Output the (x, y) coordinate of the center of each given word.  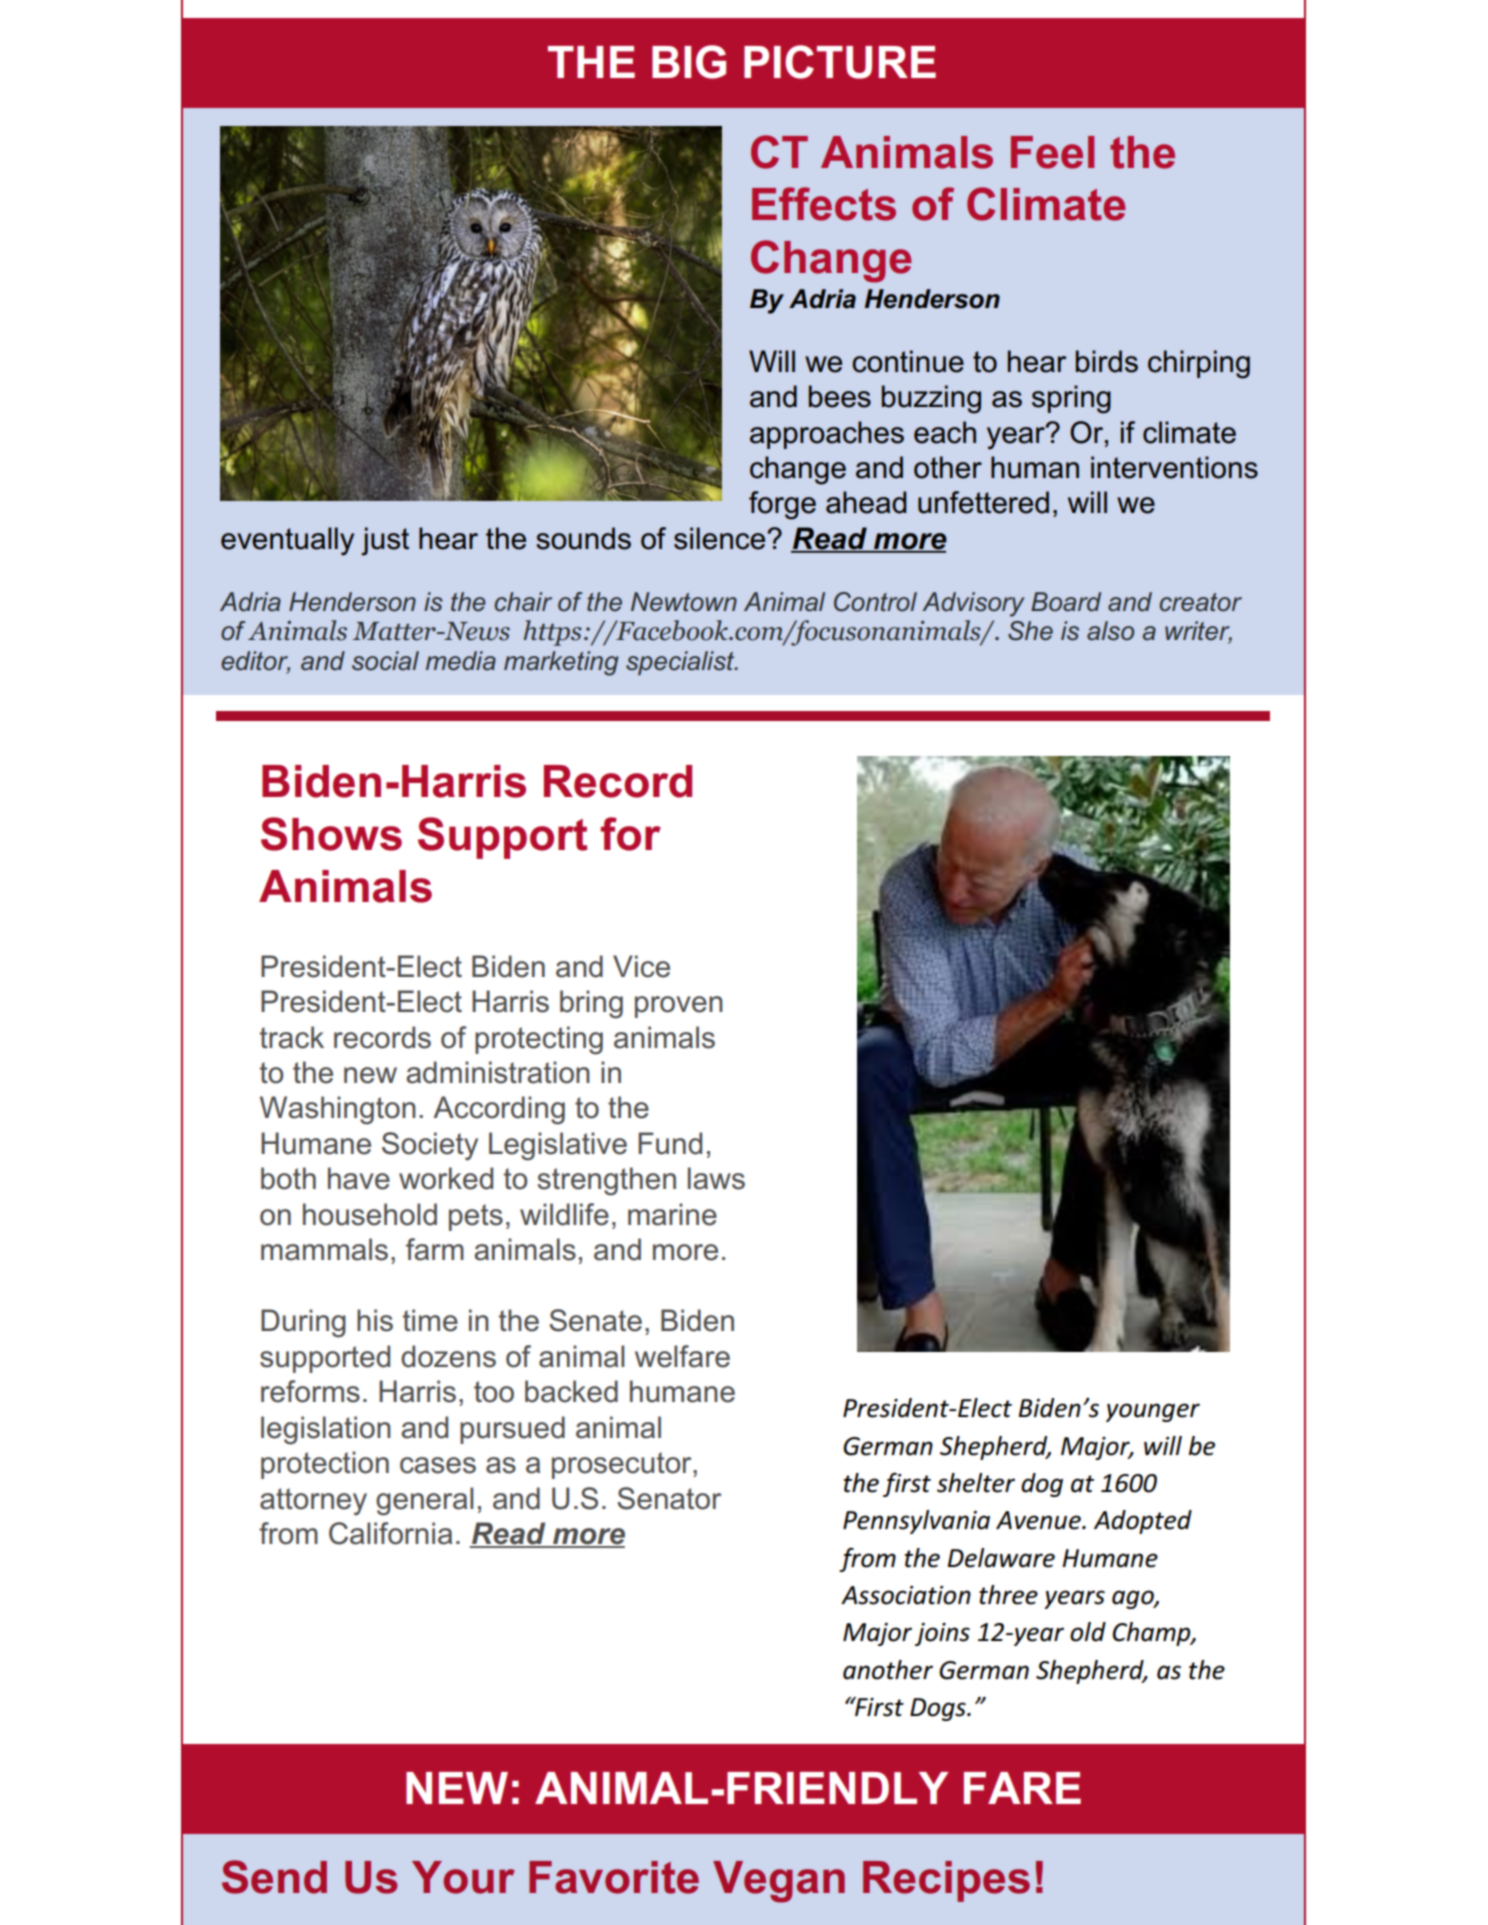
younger (1153, 1412)
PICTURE (840, 62)
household (370, 1214)
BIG (689, 62)
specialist (681, 663)
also (1110, 631)
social (385, 661)
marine (672, 1214)
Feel (1052, 152)
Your (463, 1877)
